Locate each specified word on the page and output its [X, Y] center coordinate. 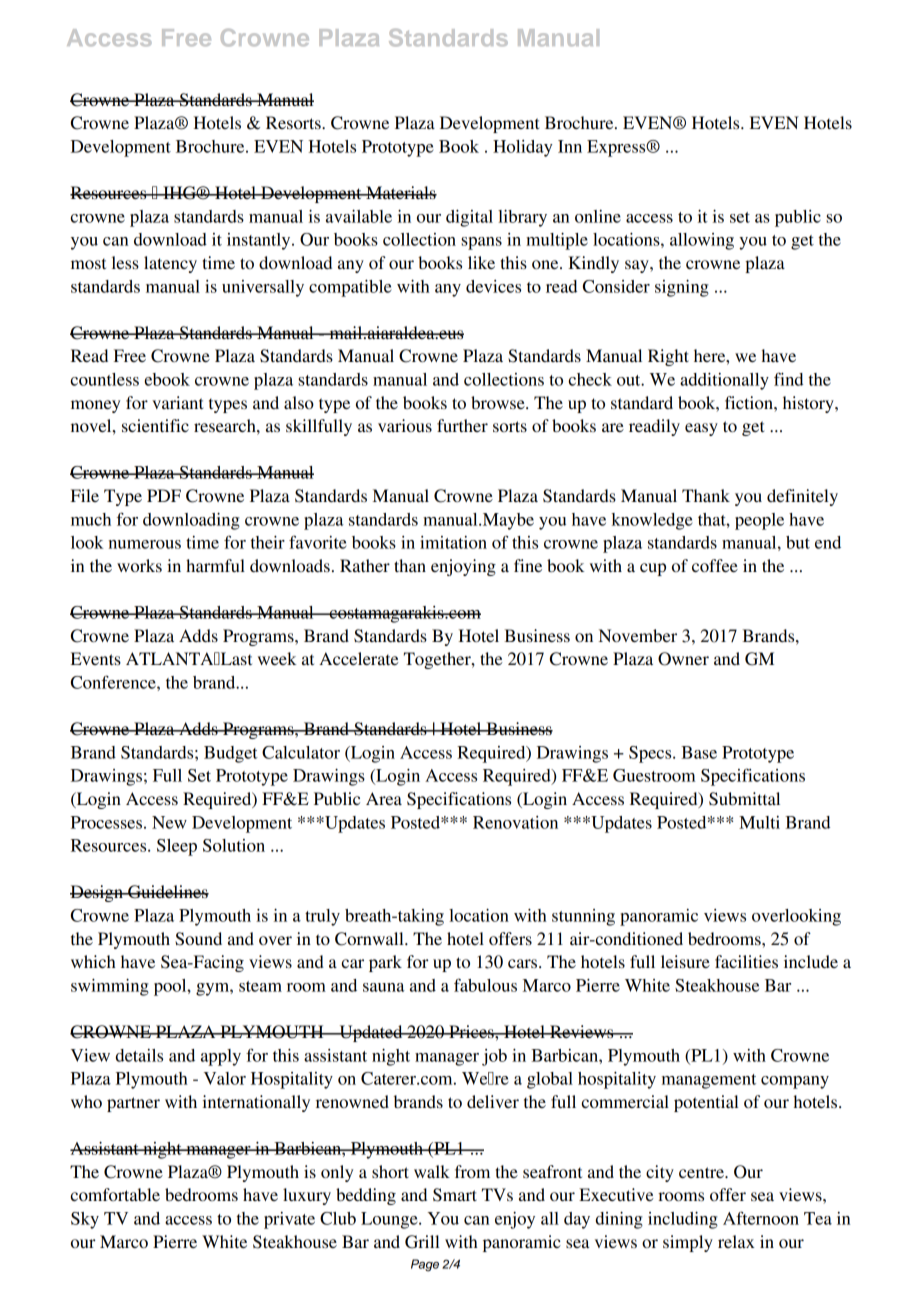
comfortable [115, 1194]
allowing [702, 241]
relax [736, 1241]
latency [170, 264]
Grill [422, 1242]
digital [469, 218]
